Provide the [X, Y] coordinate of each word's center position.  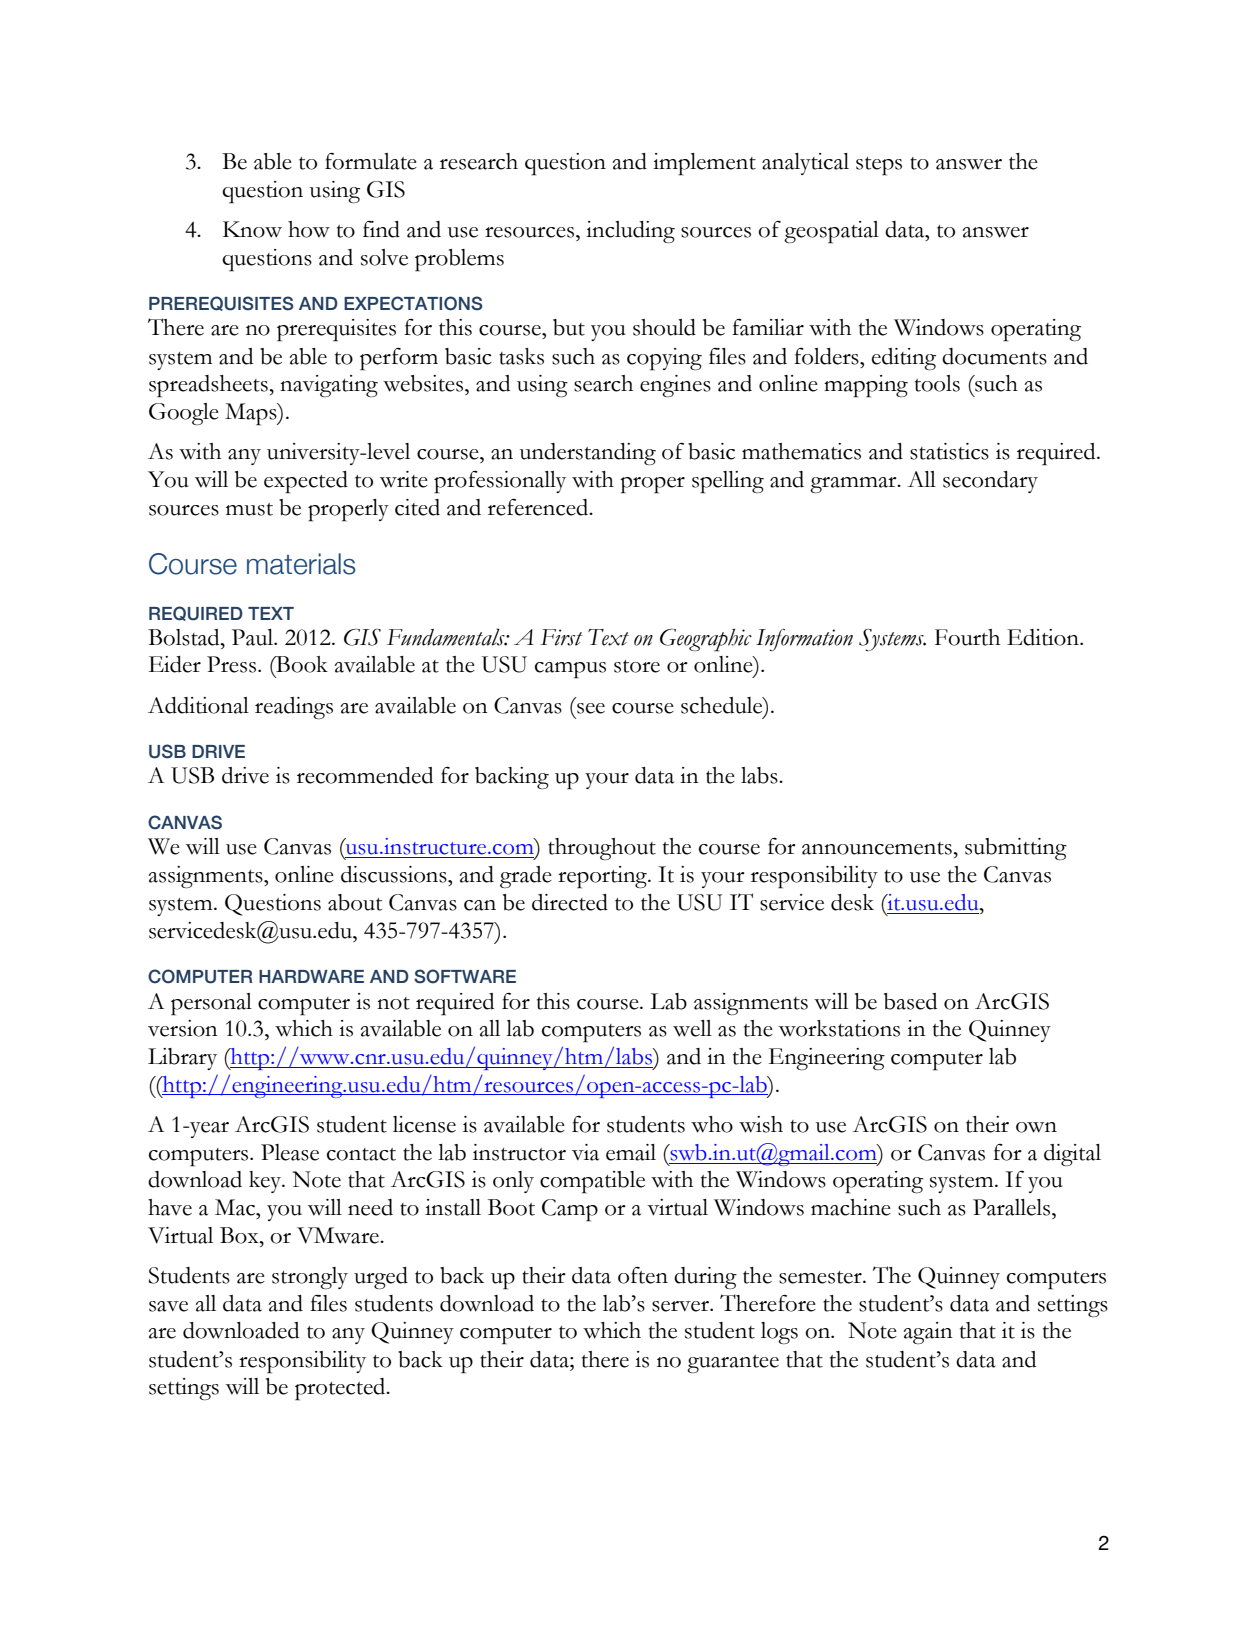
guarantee [733, 1364]
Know [252, 229]
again [928, 1333]
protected [341, 1389]
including [630, 232]
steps [879, 166]
